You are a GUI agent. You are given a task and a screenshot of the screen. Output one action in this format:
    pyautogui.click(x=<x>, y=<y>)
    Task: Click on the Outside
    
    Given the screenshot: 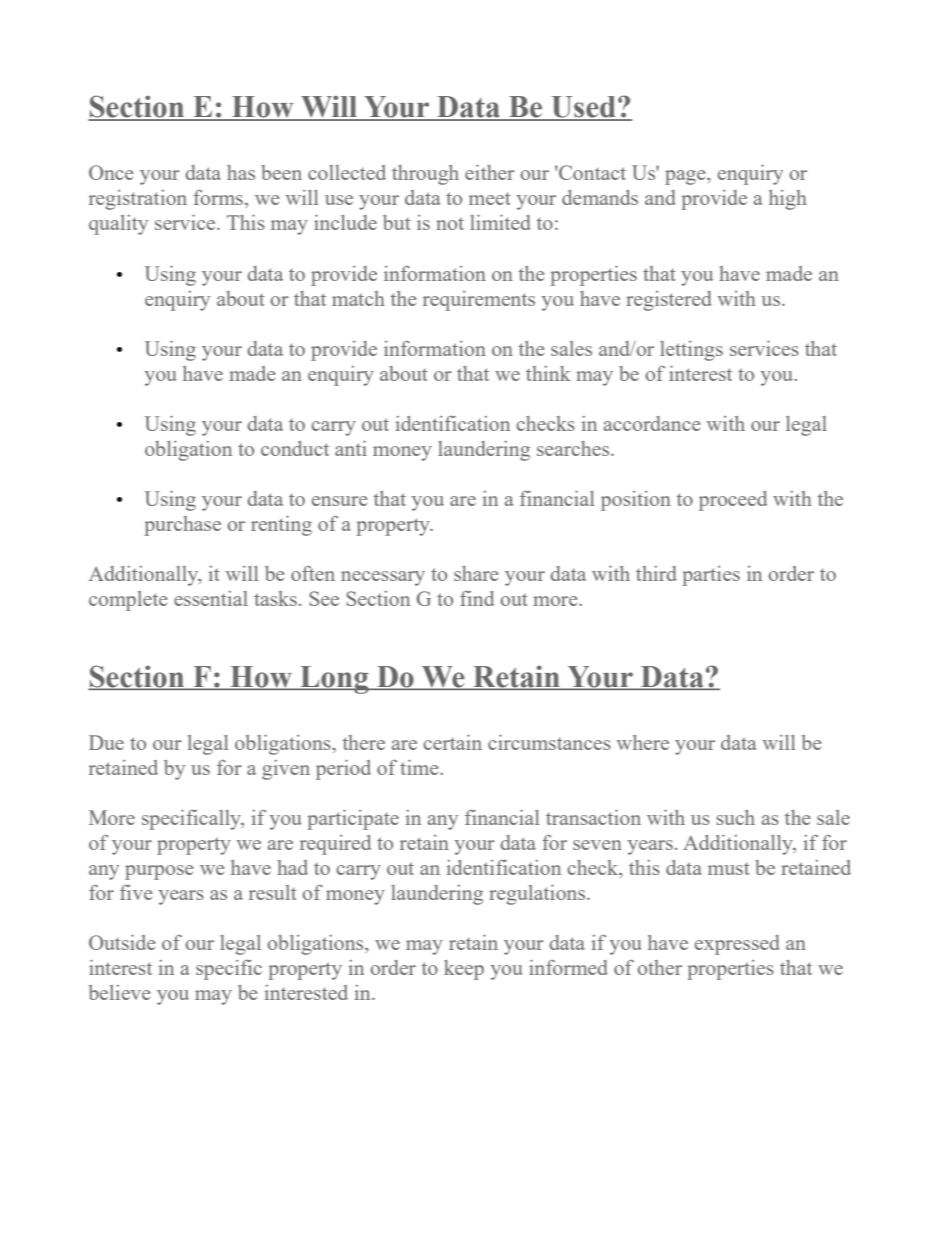 What is the action you would take?
    pyautogui.click(x=122, y=942)
